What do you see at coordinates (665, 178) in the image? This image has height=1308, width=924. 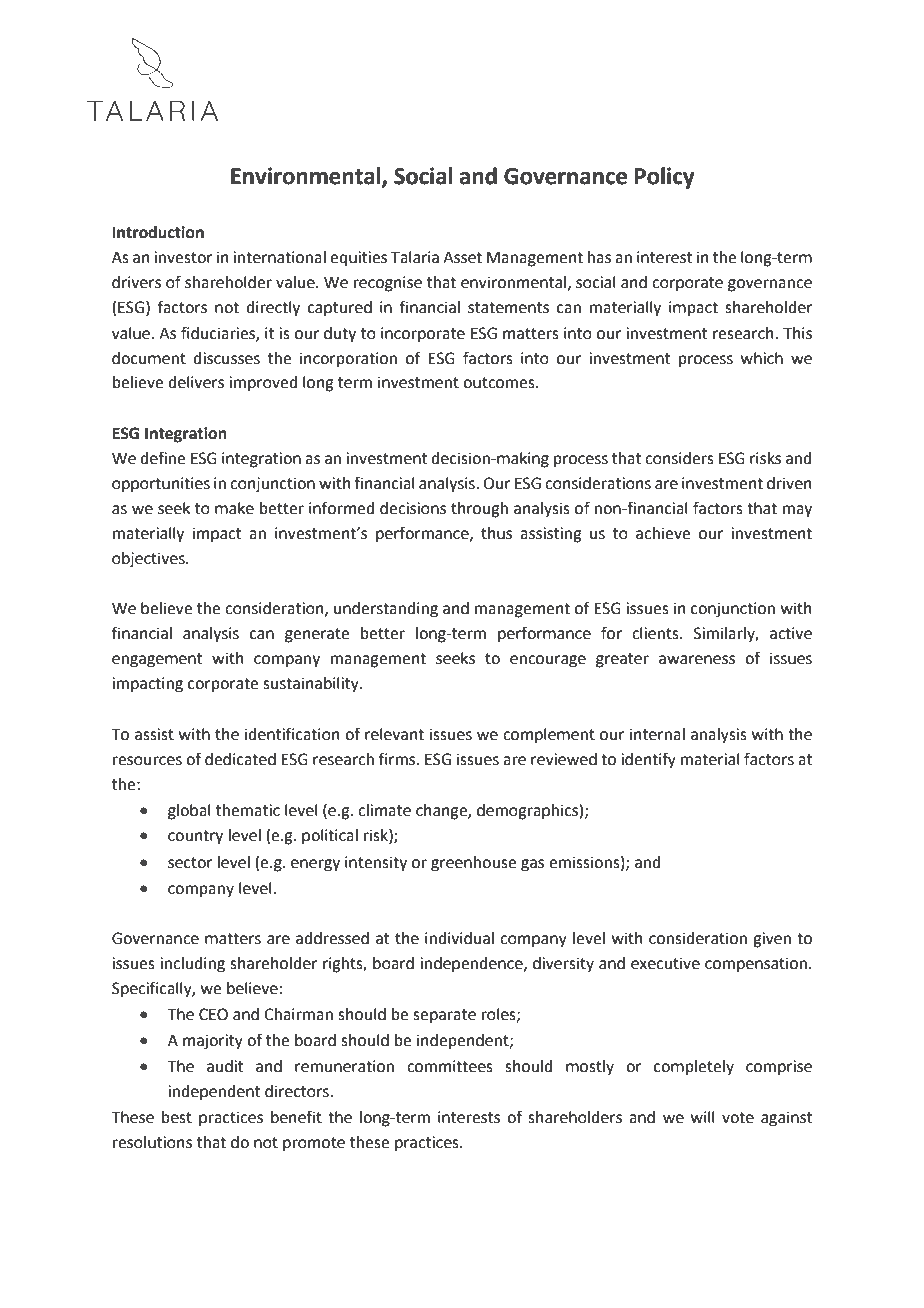 I see `Policy` at bounding box center [665, 178].
